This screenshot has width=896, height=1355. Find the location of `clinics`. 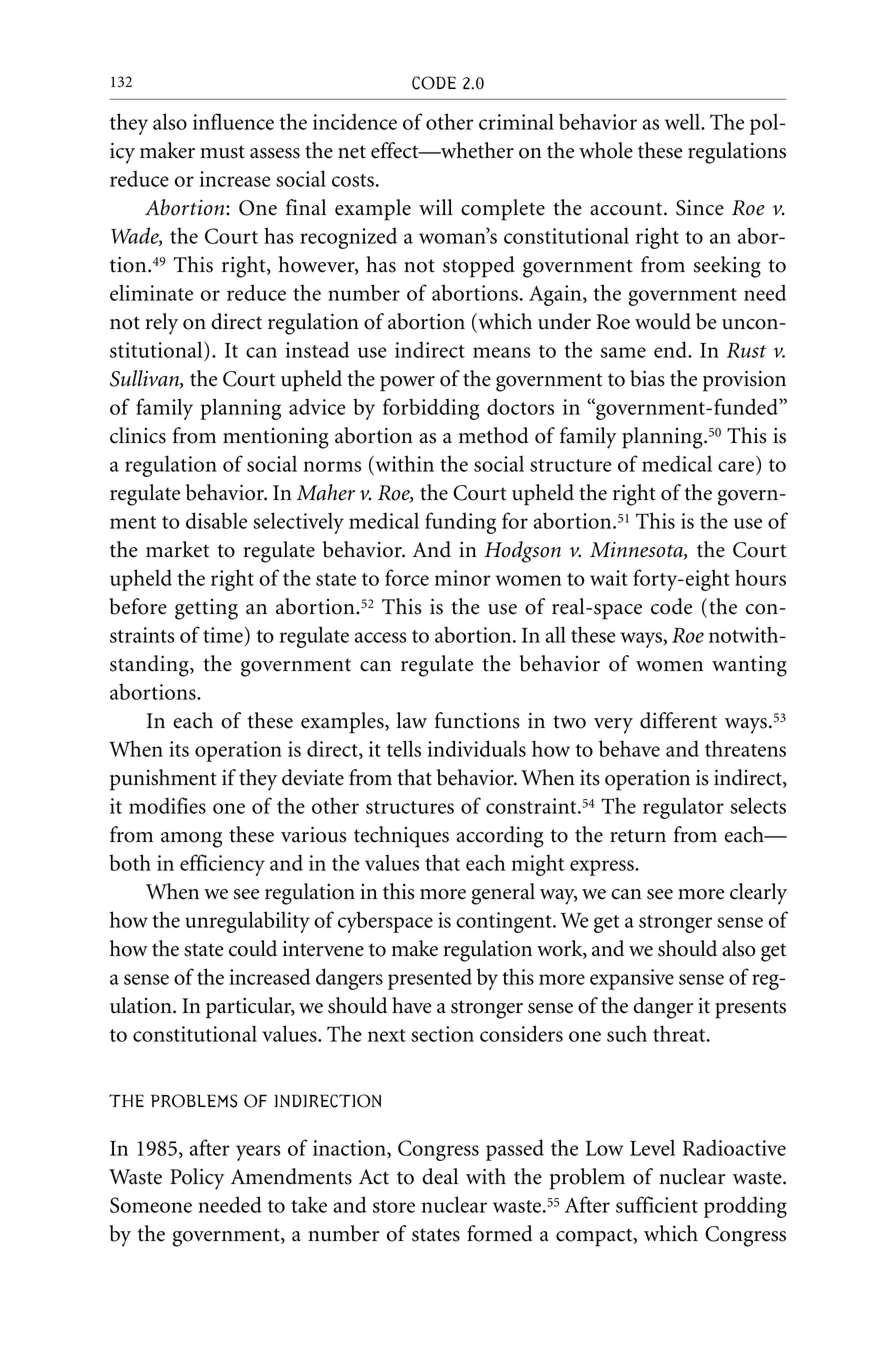

clinics is located at coordinates (138, 435).
